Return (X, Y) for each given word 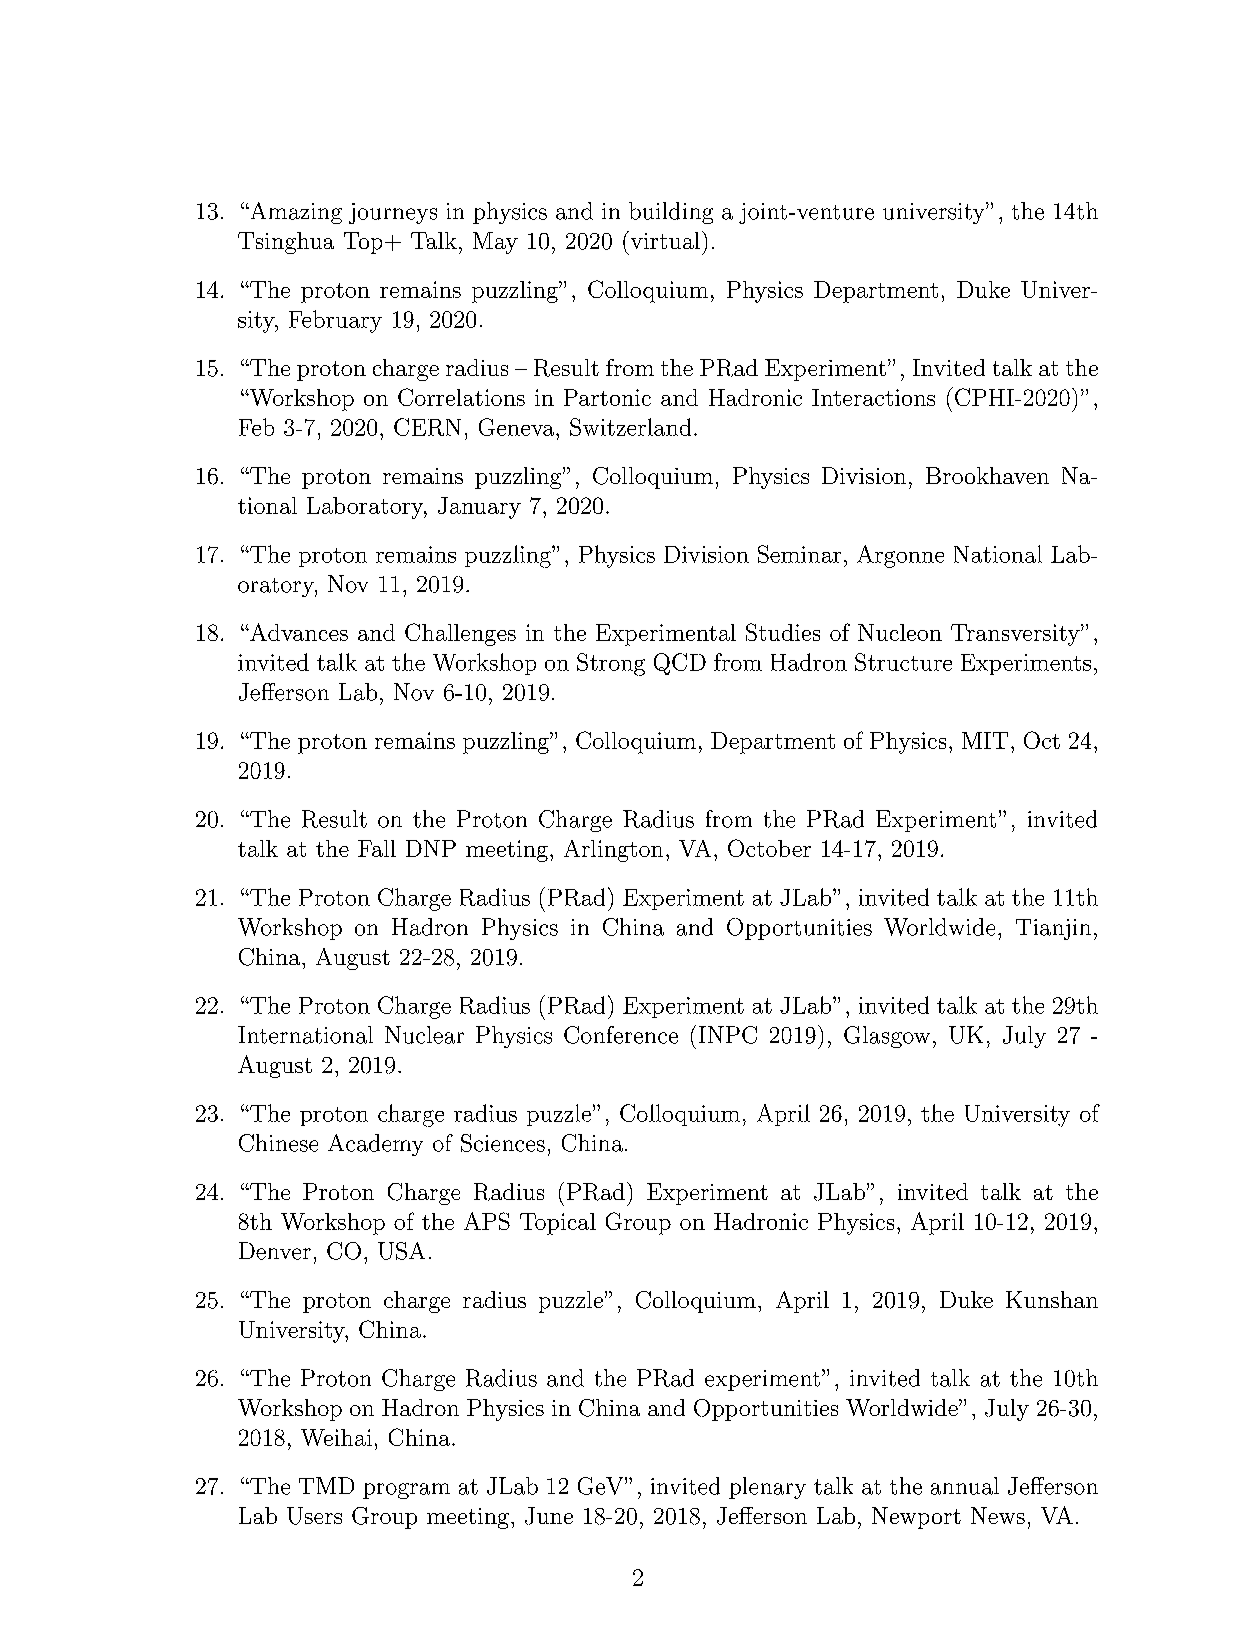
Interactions (873, 397)
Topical (558, 1224)
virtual (664, 240)
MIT (985, 740)
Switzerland (630, 427)
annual (965, 1486)
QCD (680, 664)
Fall (377, 848)
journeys (393, 213)
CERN (427, 427)
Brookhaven (987, 475)
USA (401, 1251)
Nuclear (424, 1035)
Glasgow (887, 1037)
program (406, 1491)
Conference (621, 1035)
